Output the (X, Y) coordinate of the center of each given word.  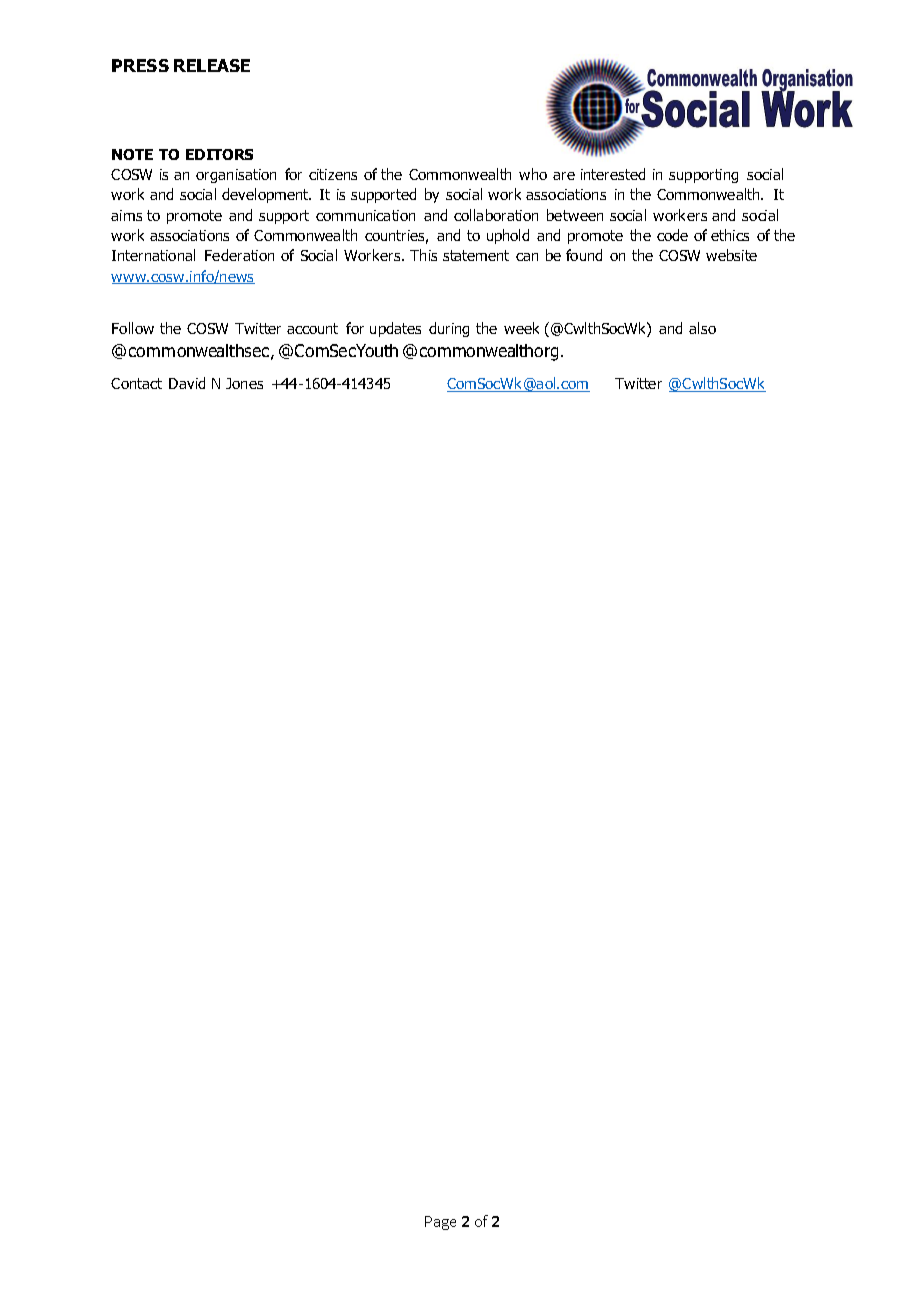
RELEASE (212, 65)
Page (440, 1223)
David (187, 383)
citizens (333, 174)
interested (613, 174)
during (449, 329)
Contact (136, 383)
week (521, 328)
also (702, 328)
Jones (244, 383)
